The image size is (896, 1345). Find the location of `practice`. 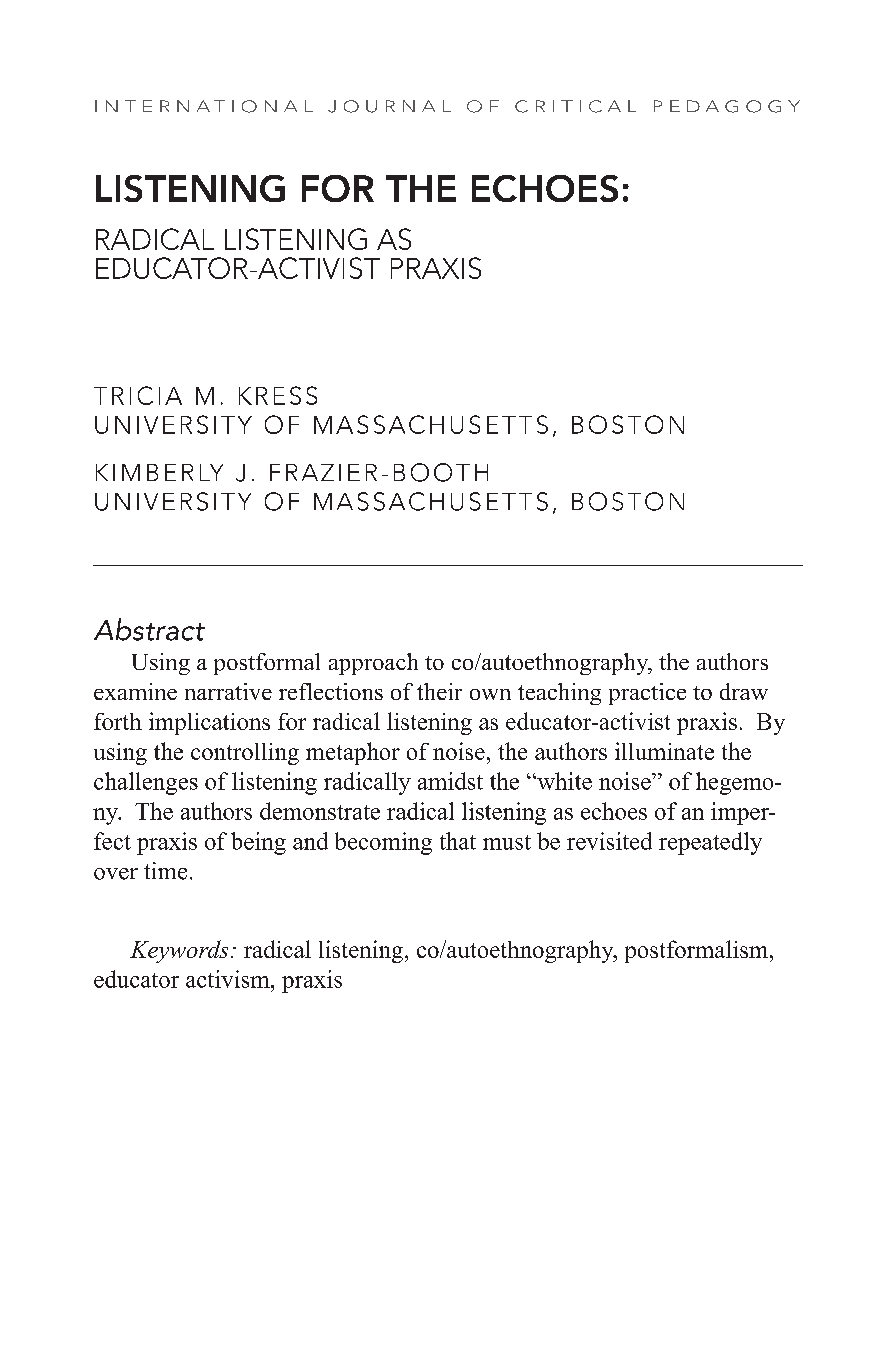

practice is located at coordinates (647, 694).
